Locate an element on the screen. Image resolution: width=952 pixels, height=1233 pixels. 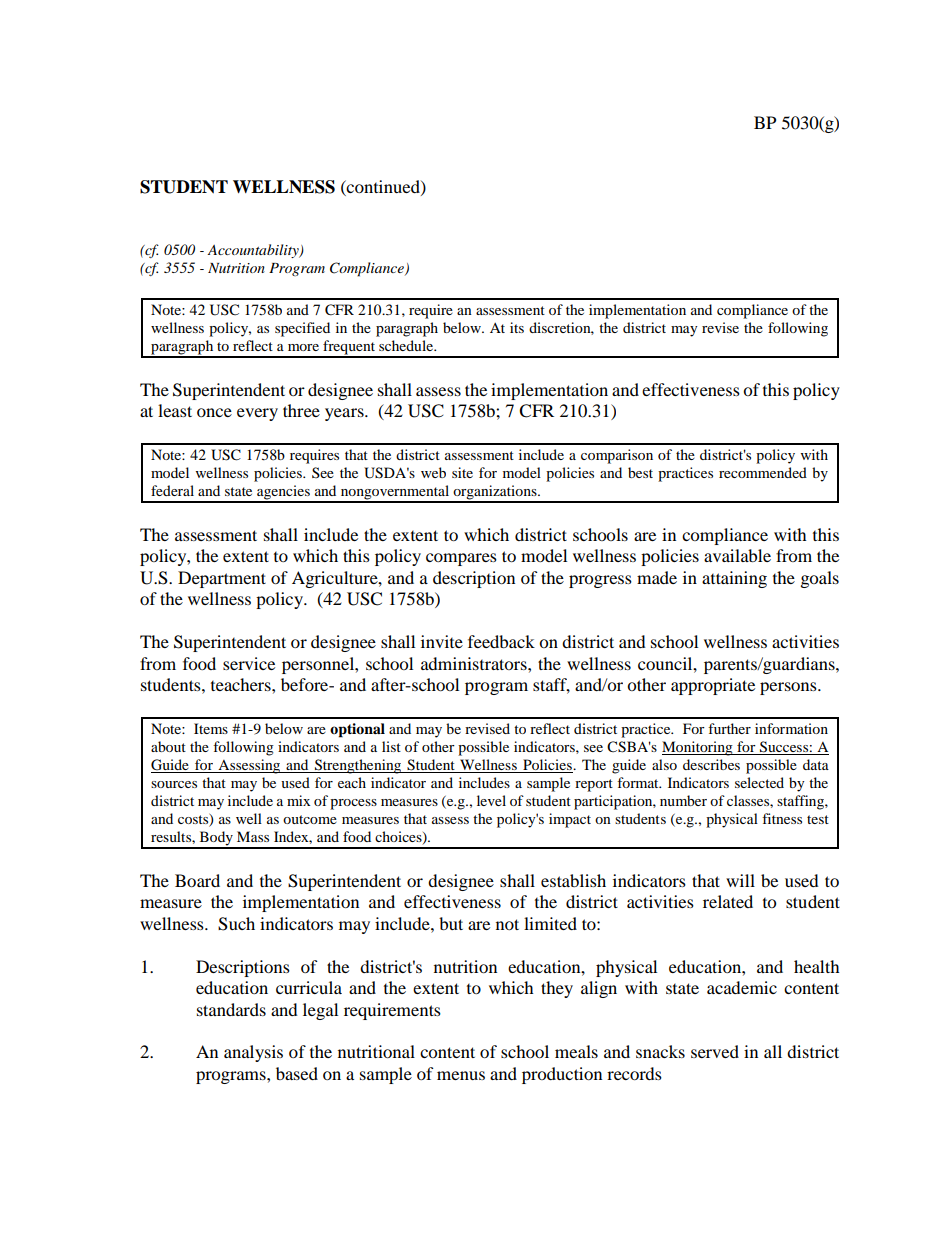
Items is located at coordinates (211, 728).
